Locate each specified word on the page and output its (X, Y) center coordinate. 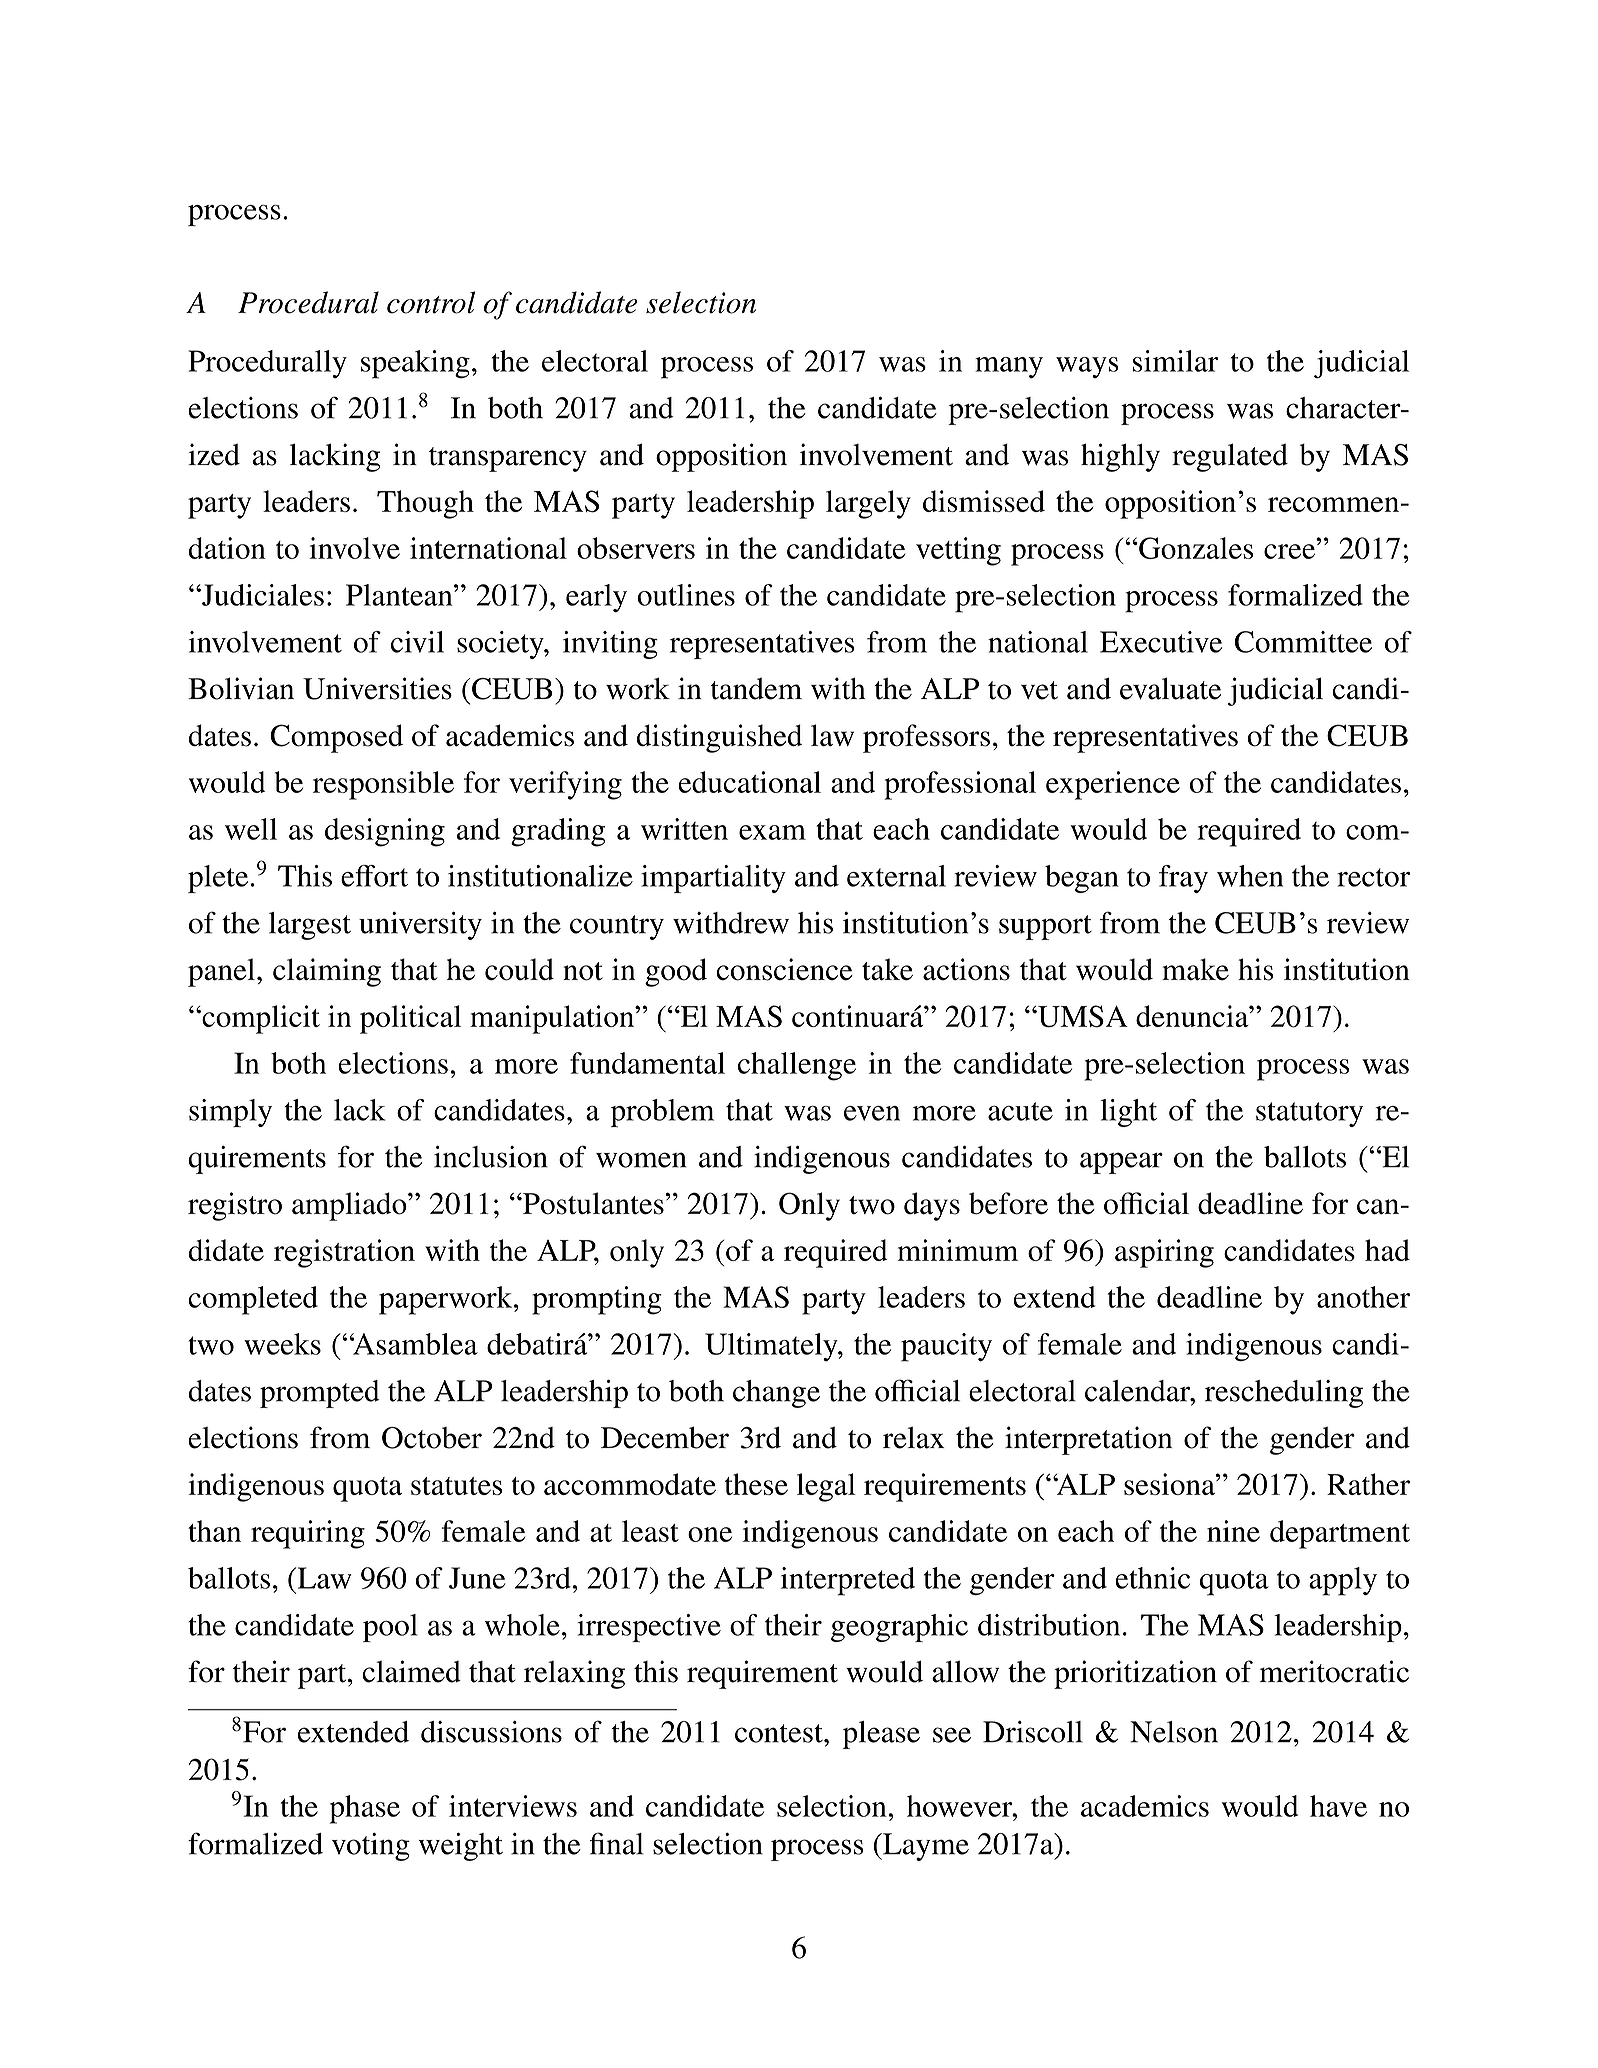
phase (365, 1809)
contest (780, 1733)
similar (1175, 361)
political (410, 1019)
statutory (1309, 1114)
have (1338, 1806)
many (1009, 368)
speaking (415, 364)
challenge (797, 1066)
